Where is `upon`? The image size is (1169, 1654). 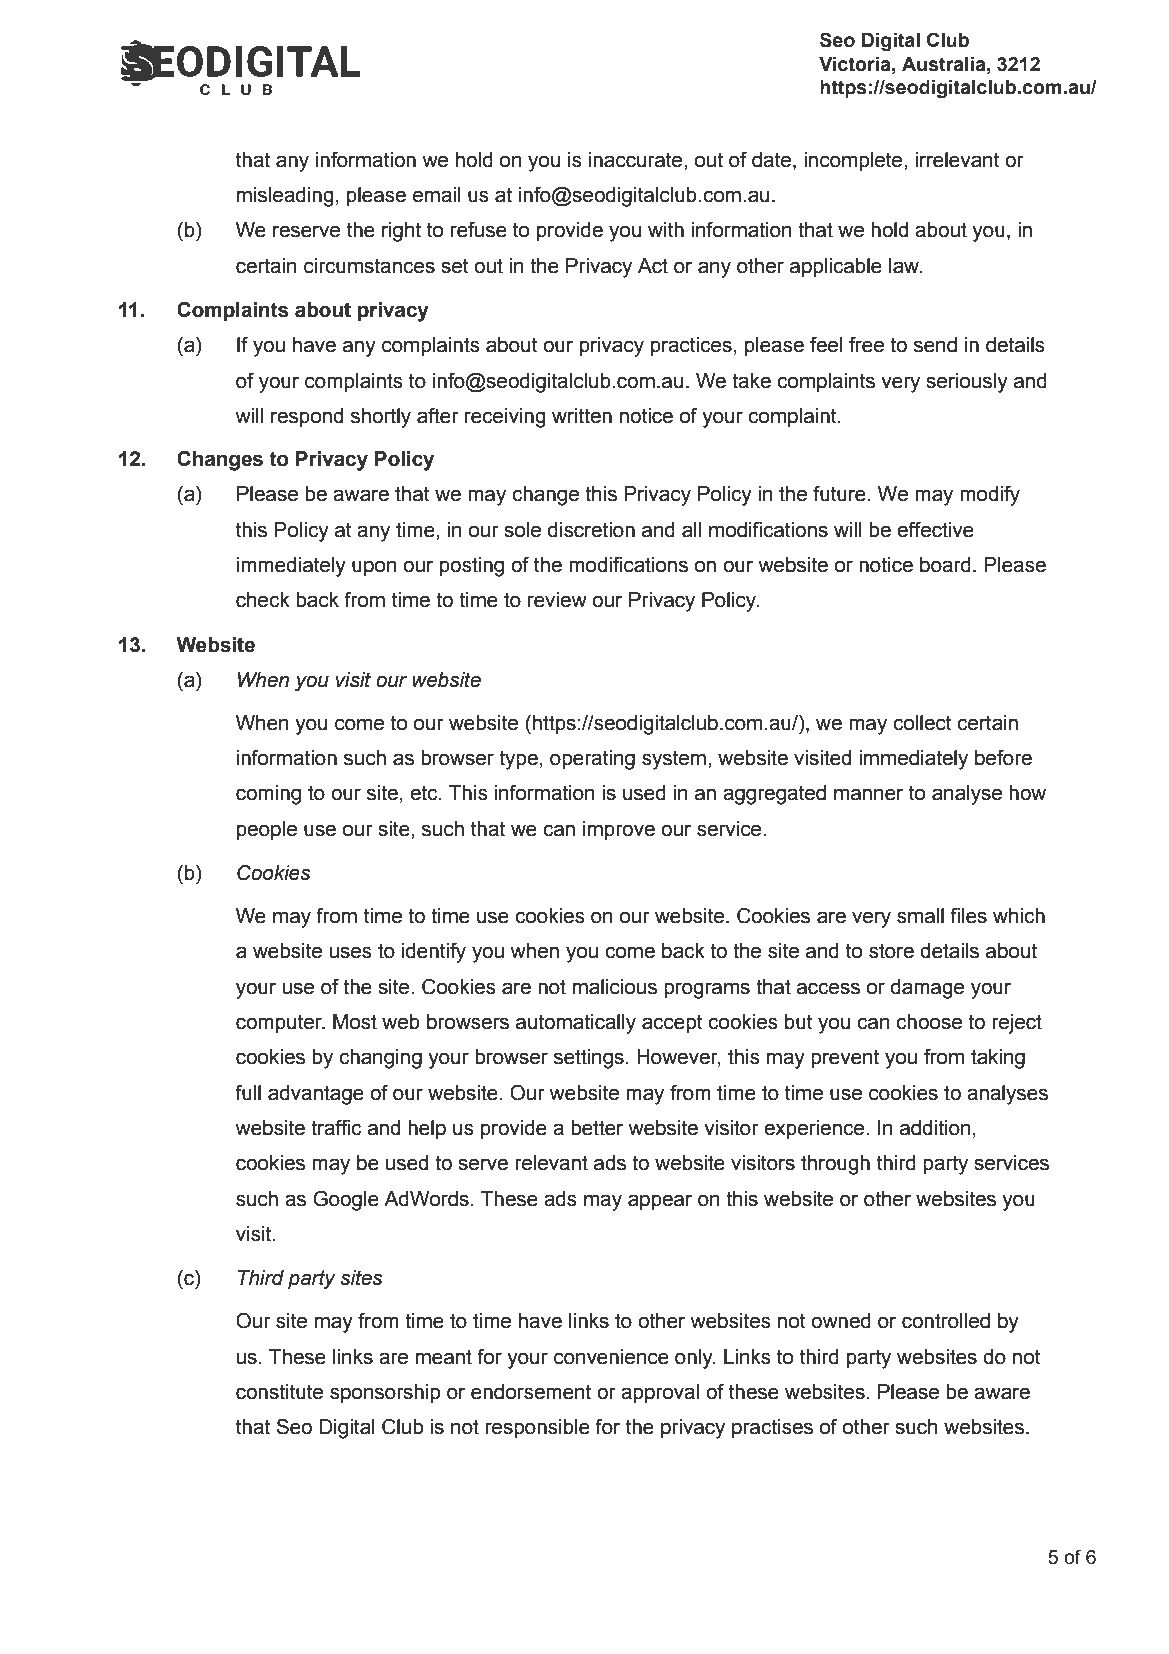
upon is located at coordinates (374, 568).
